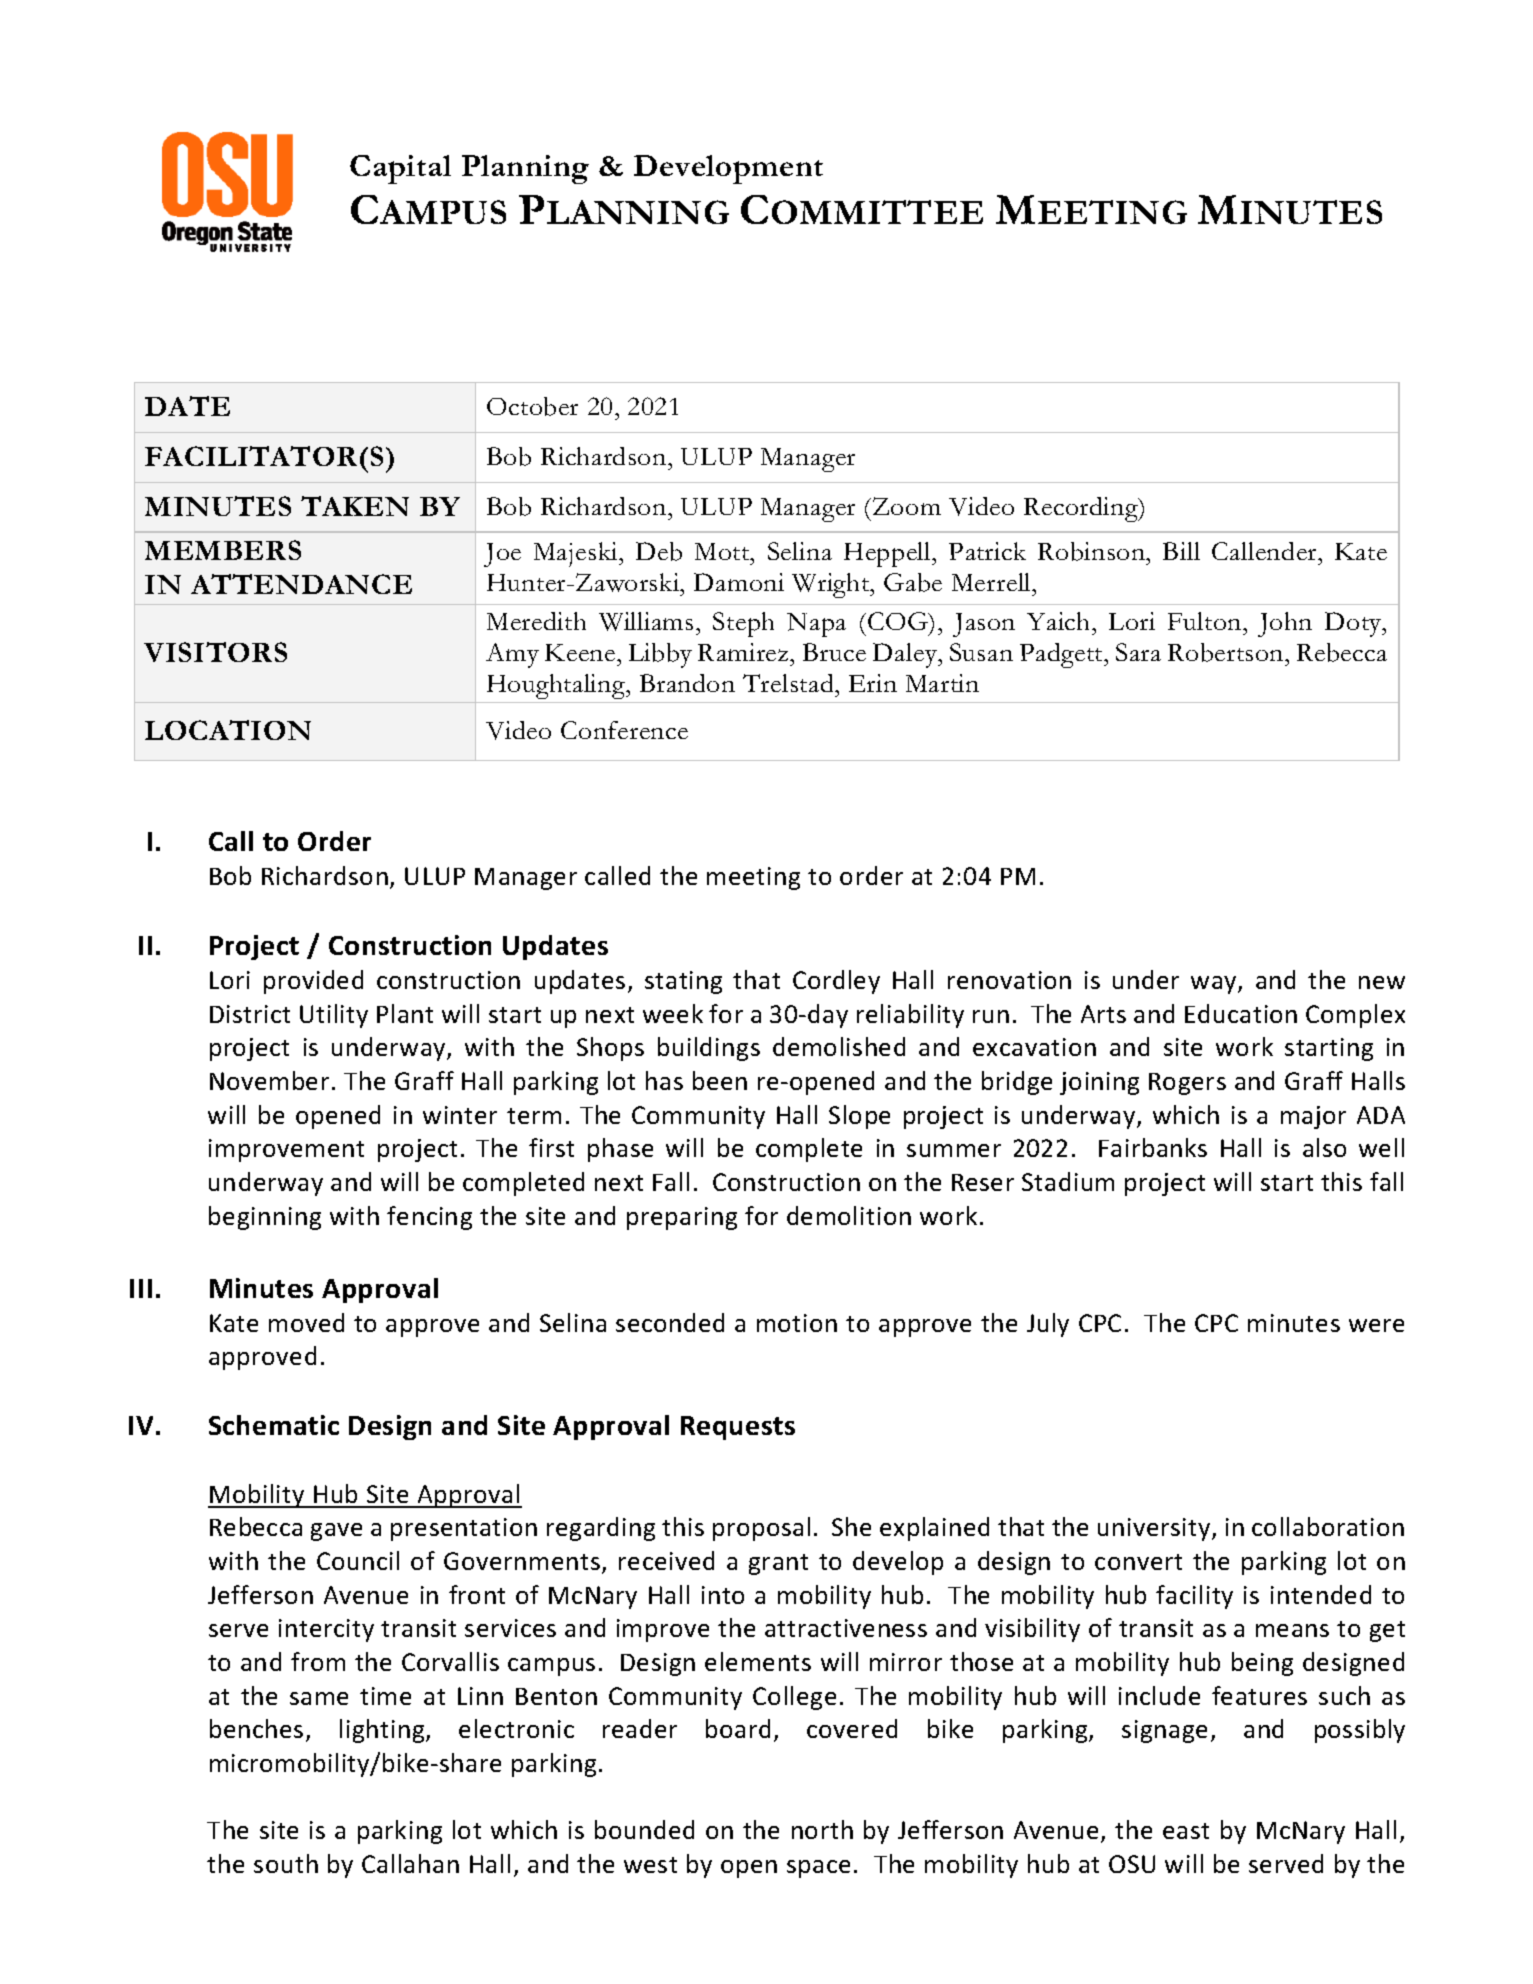 The width and height of the screenshot is (1533, 1984). Describe the element at coordinates (1082, 509) in the screenshot. I see `Recording` at that location.
